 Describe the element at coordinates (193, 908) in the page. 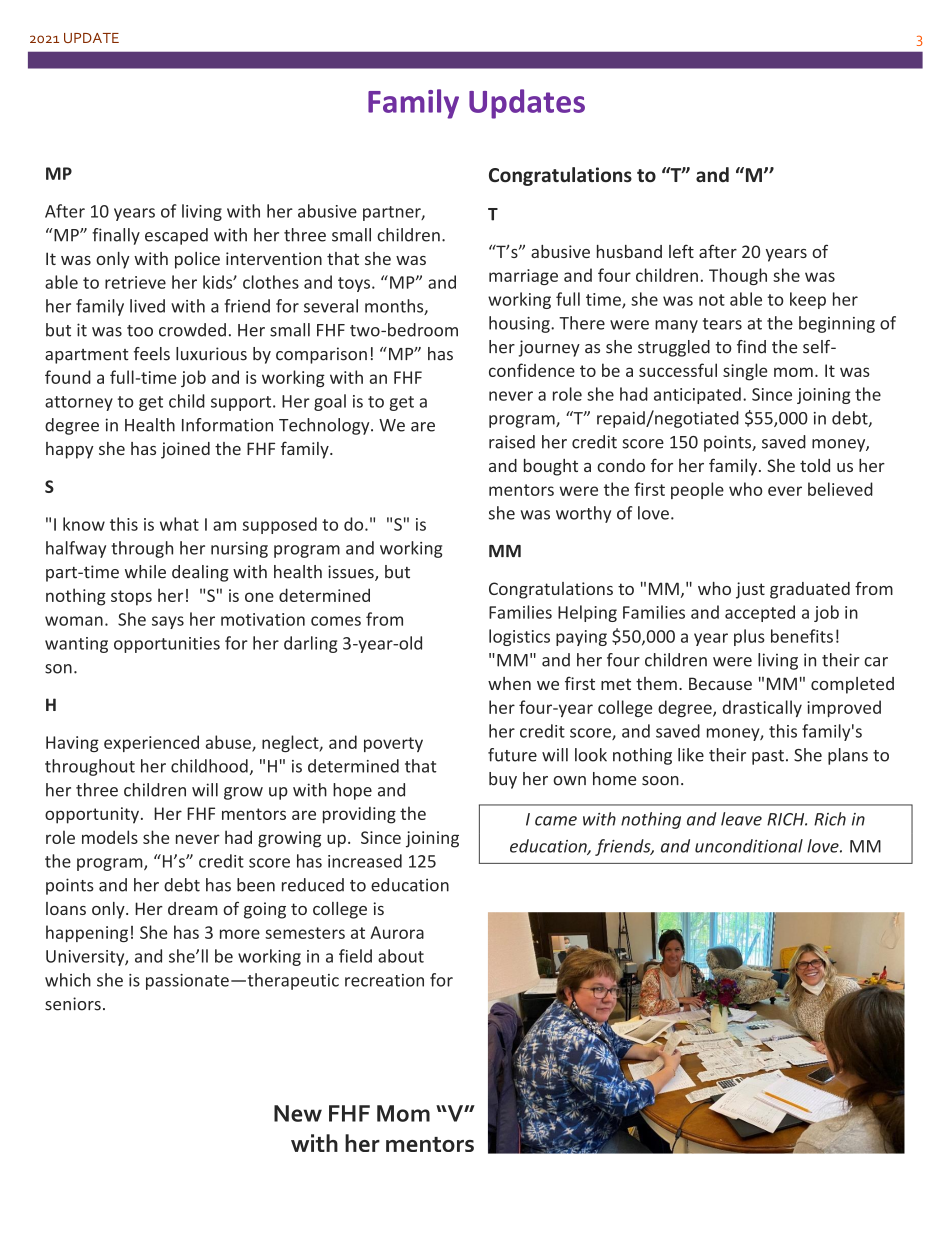

I see `dream` at that location.
